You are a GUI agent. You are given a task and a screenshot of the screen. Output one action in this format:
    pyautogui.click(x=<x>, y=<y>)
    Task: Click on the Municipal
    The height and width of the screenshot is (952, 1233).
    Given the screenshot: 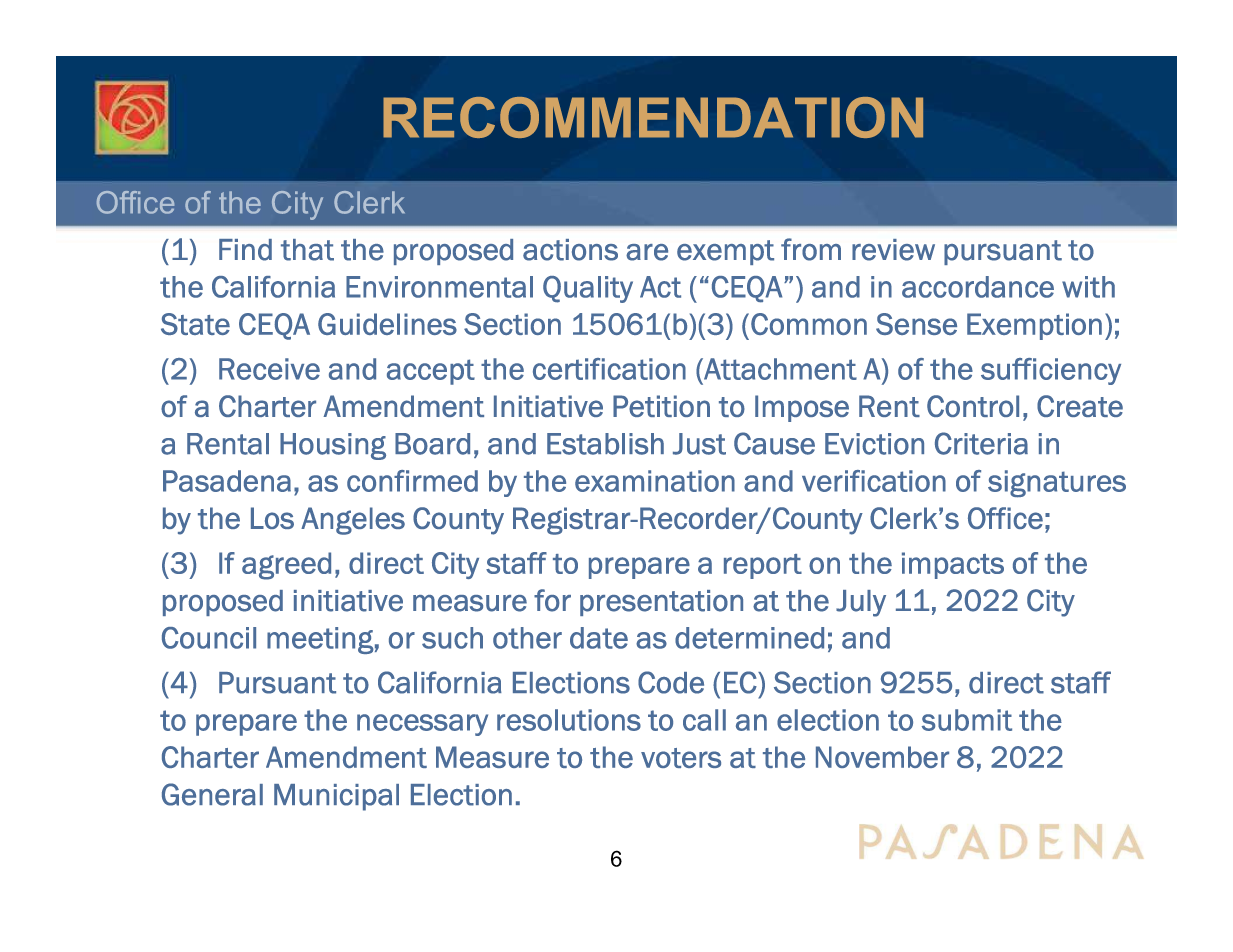 What is the action you would take?
    pyautogui.click(x=336, y=797)
